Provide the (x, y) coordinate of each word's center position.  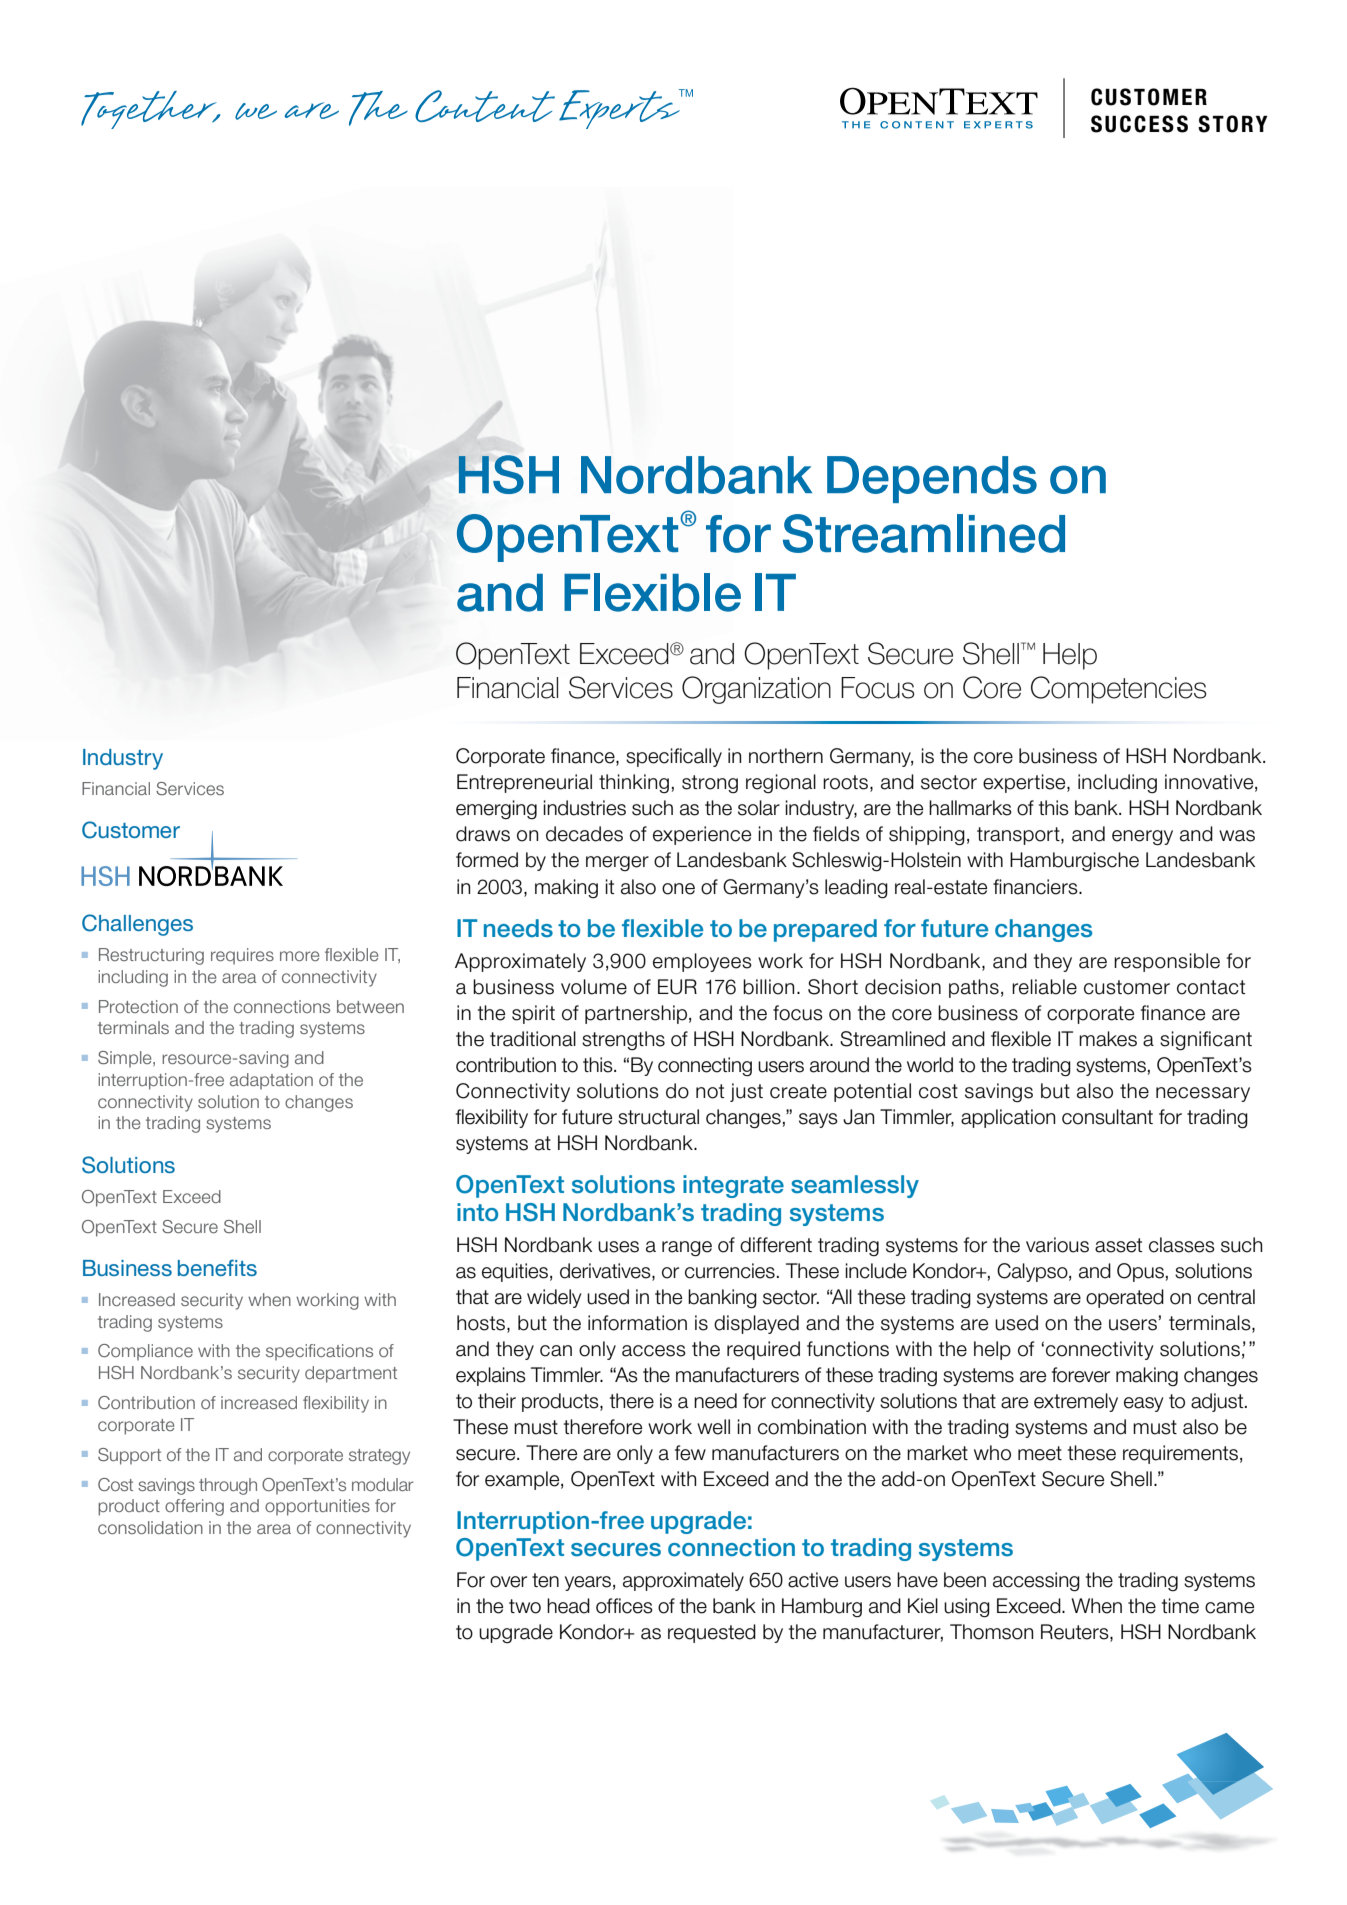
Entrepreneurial (524, 783)
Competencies (1118, 690)
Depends (932, 479)
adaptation (271, 1081)
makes (1108, 1039)
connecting (705, 1066)
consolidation (150, 1527)
